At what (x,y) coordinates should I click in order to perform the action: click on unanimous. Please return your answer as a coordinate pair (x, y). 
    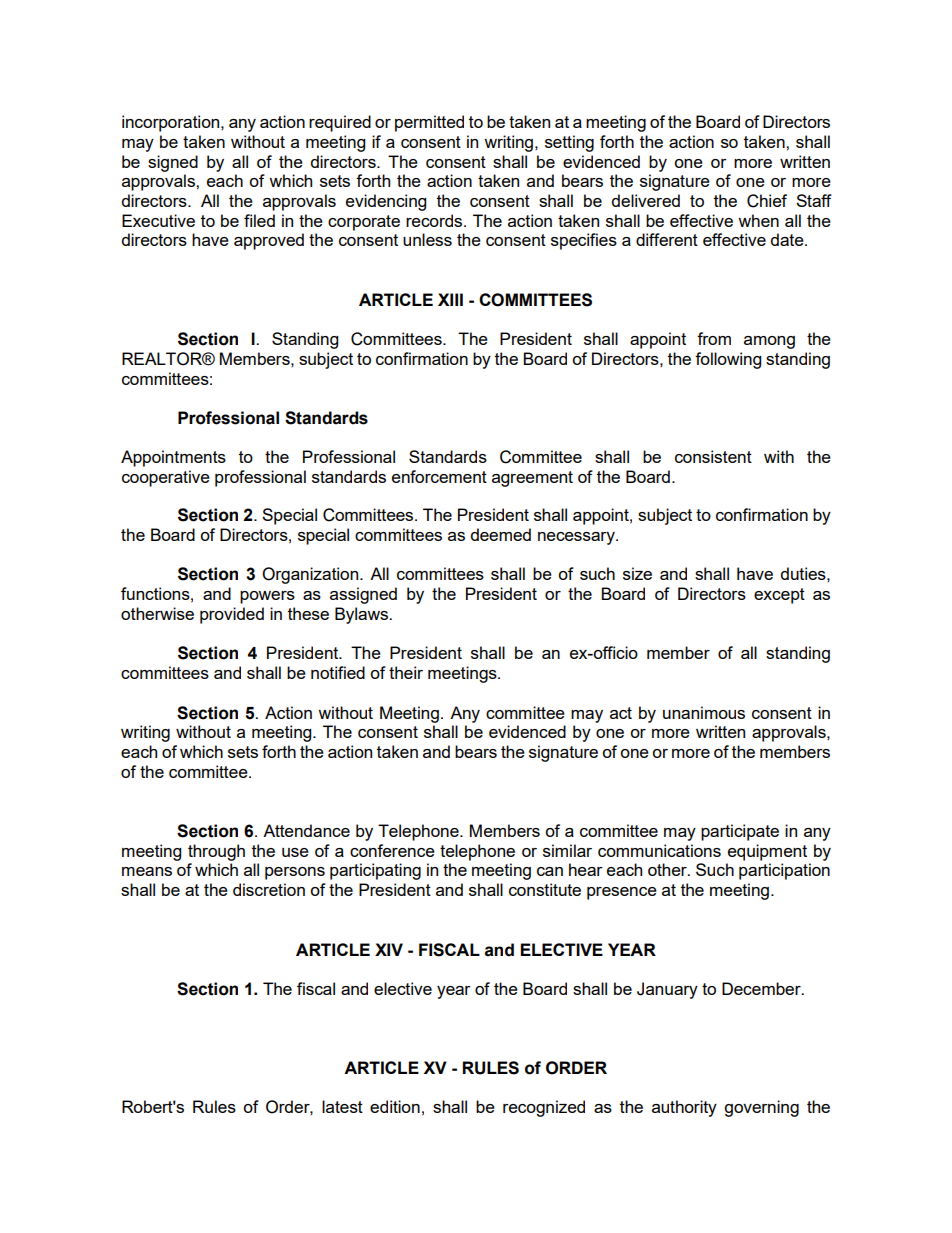
    Looking at the image, I should click on (704, 712).
